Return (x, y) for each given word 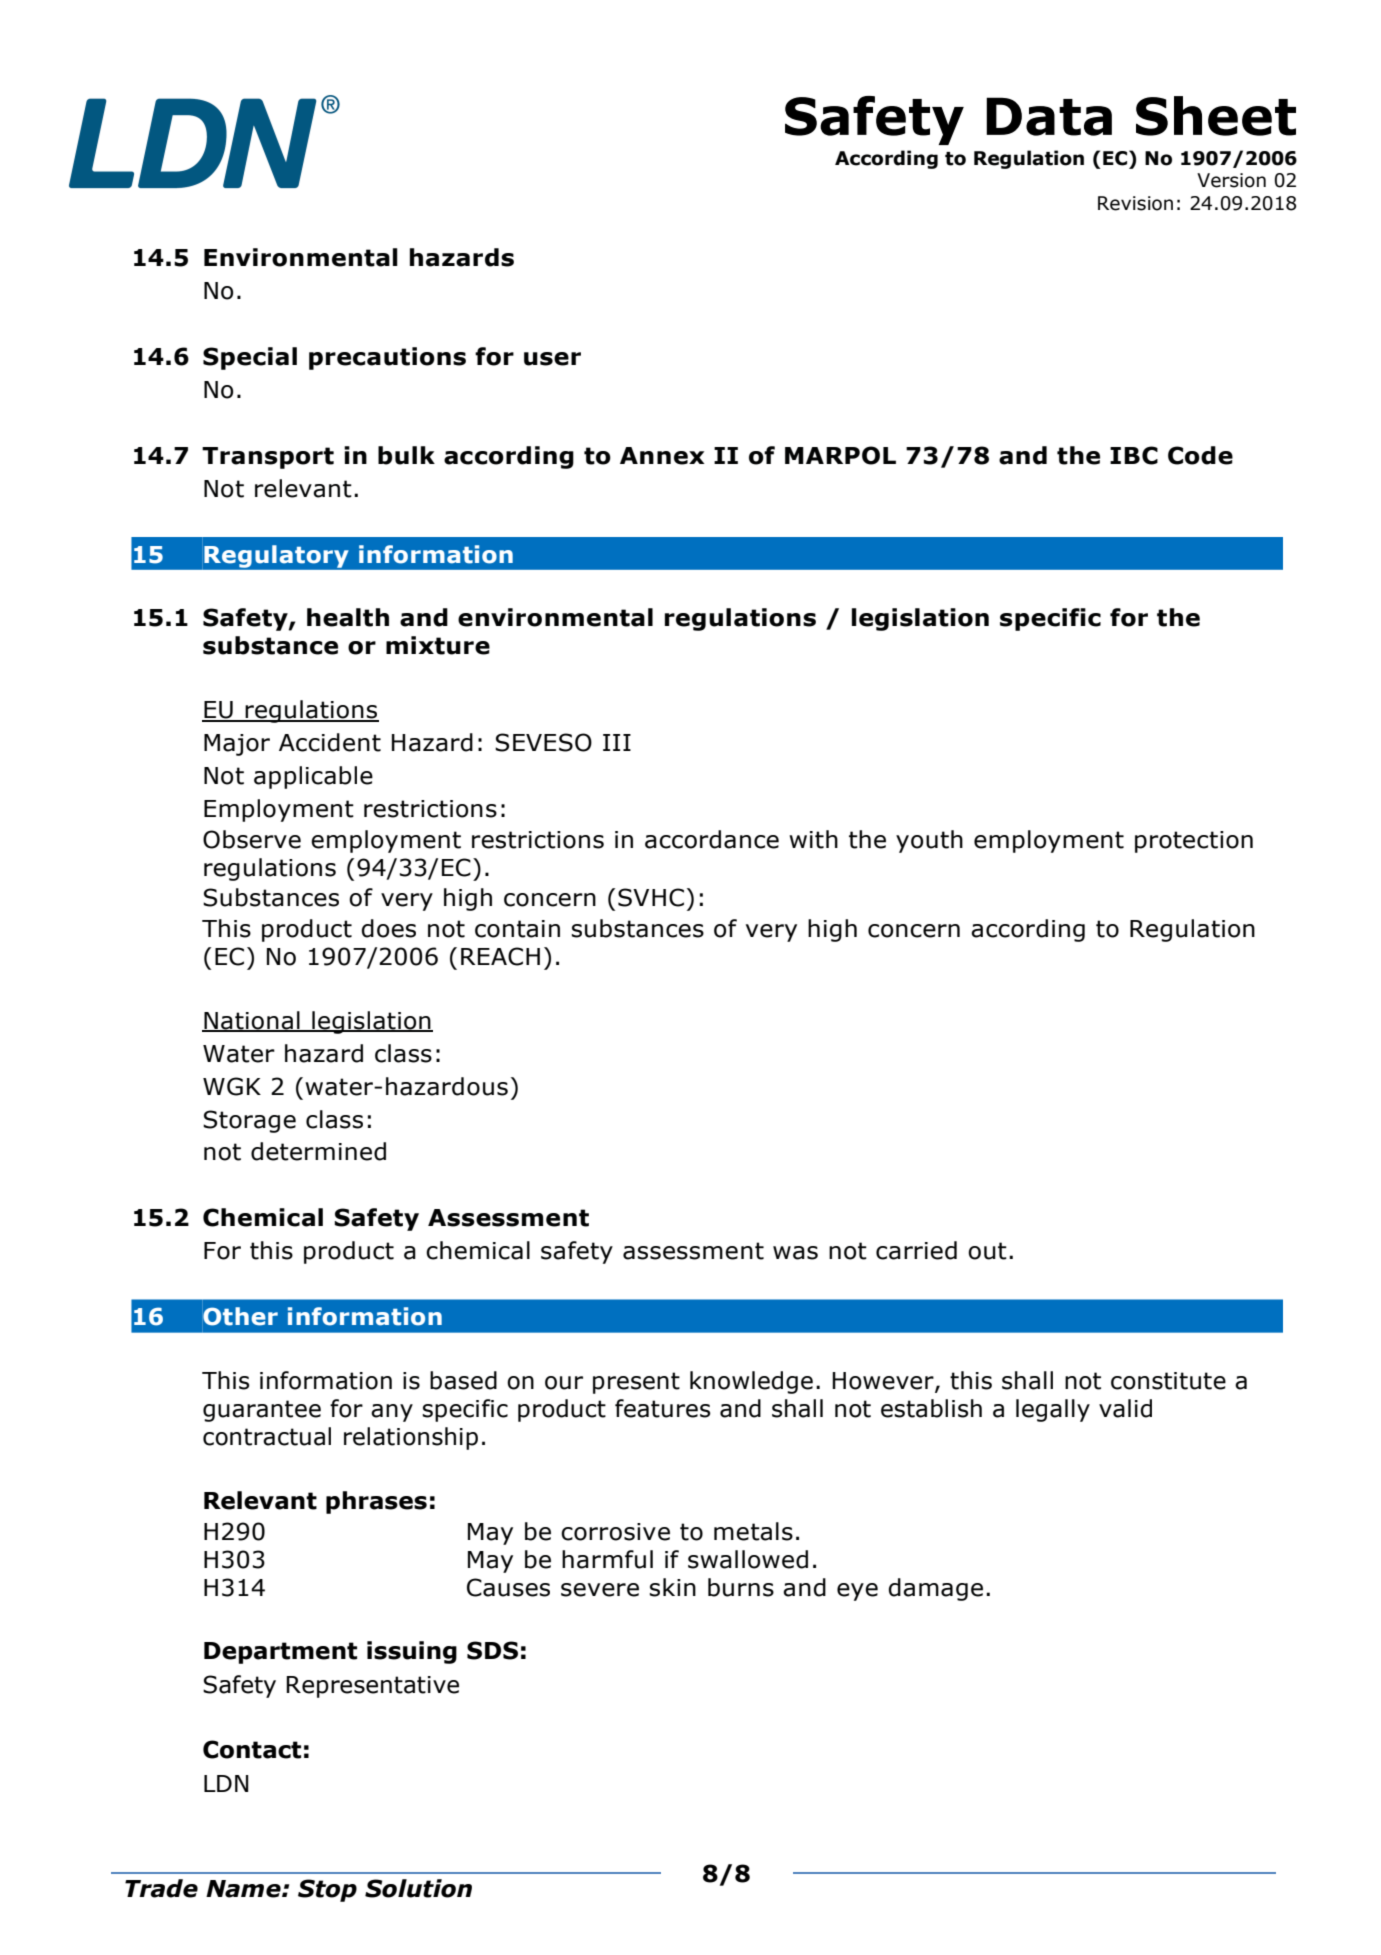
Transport (268, 458)
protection (1194, 842)
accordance (712, 839)
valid (1125, 1408)
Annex (662, 456)
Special (250, 358)
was (795, 1253)
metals (753, 1531)
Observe (252, 839)
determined (318, 1151)
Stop (327, 1890)
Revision (1135, 203)
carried (916, 1250)
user (552, 359)
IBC (1134, 455)
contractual (267, 1436)
